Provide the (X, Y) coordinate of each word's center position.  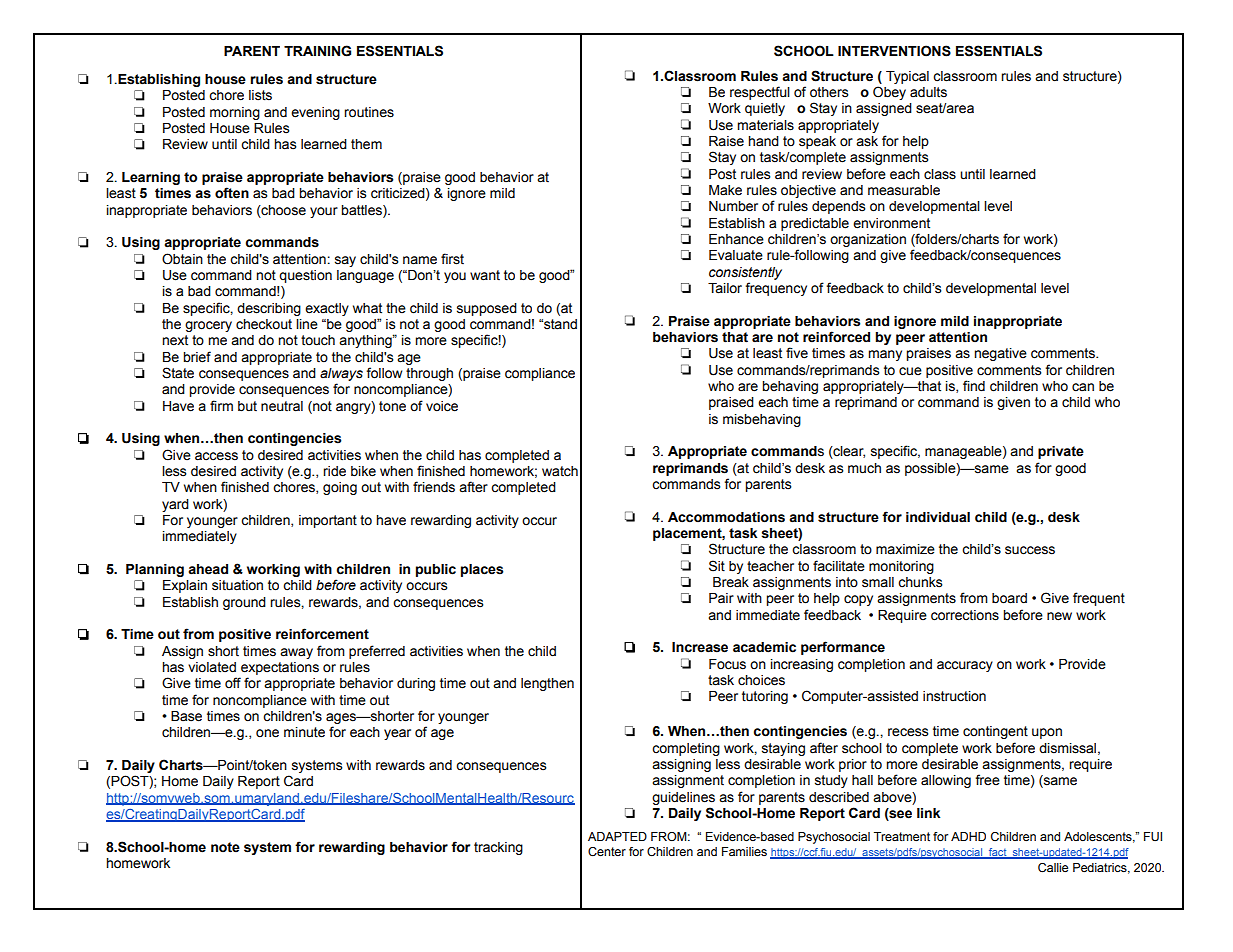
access (216, 456)
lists (260, 95)
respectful (760, 93)
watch (560, 471)
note (225, 847)
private (1061, 452)
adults (928, 92)
